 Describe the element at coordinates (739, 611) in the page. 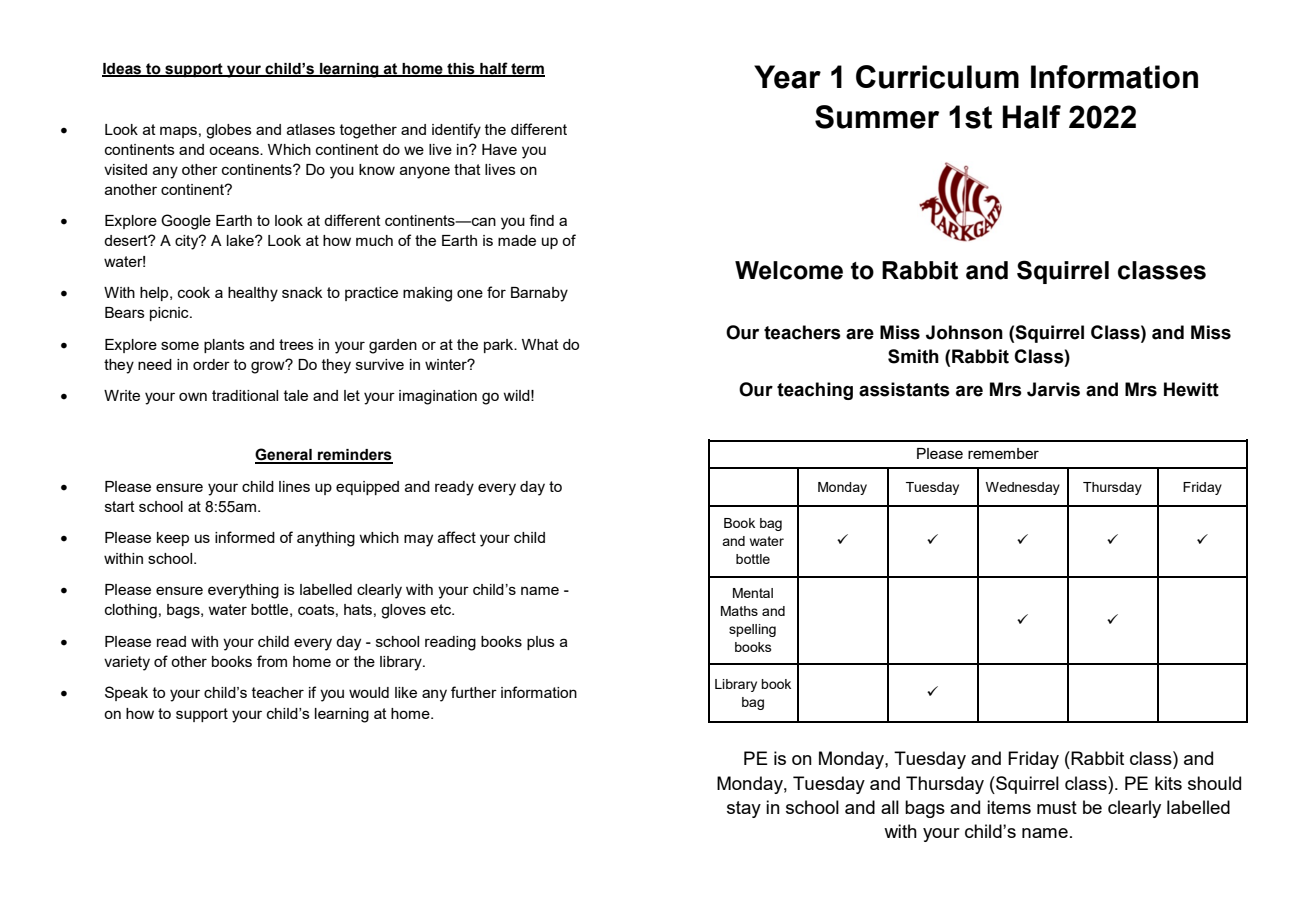

I see `Maths` at that location.
